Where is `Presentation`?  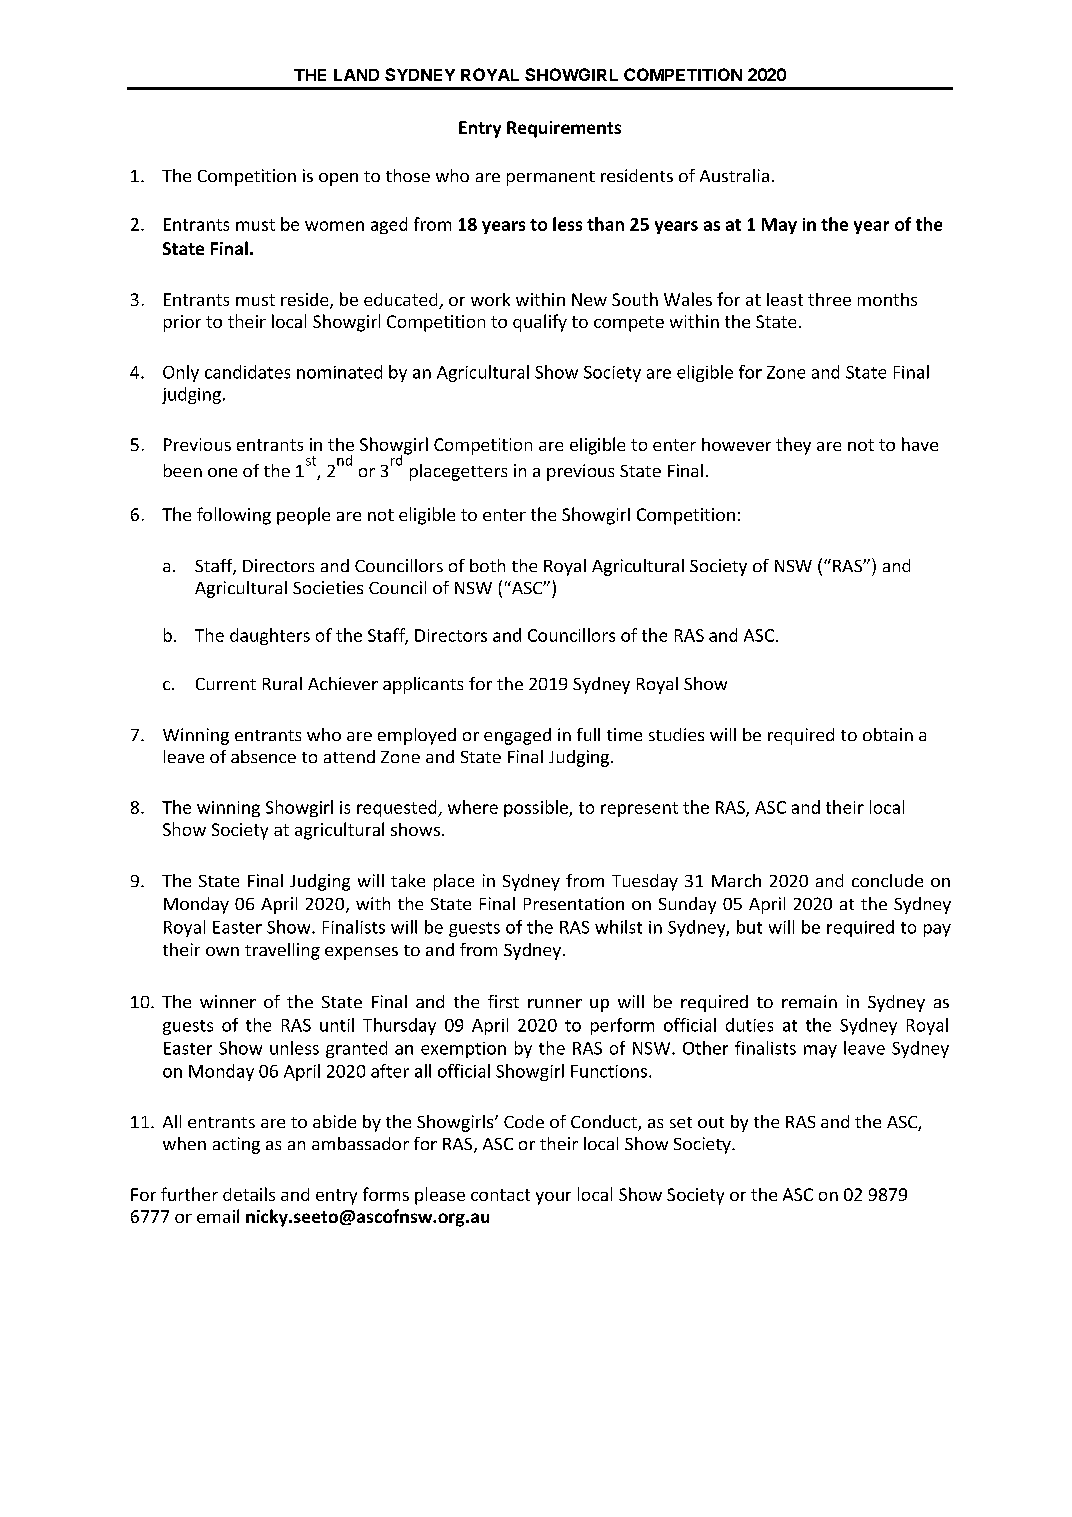 Presentation is located at coordinates (574, 903).
